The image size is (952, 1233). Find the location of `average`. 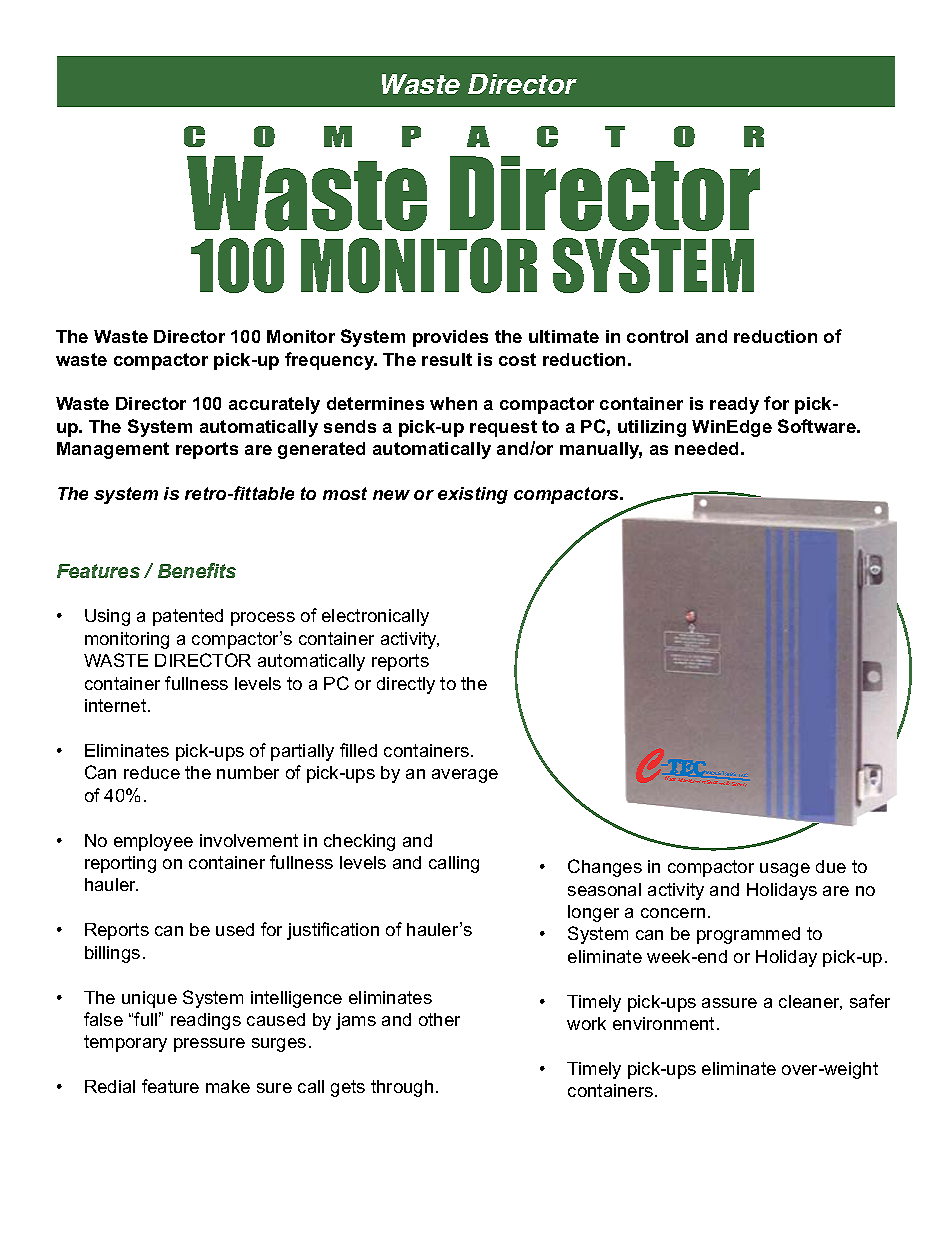

average is located at coordinates (465, 776).
